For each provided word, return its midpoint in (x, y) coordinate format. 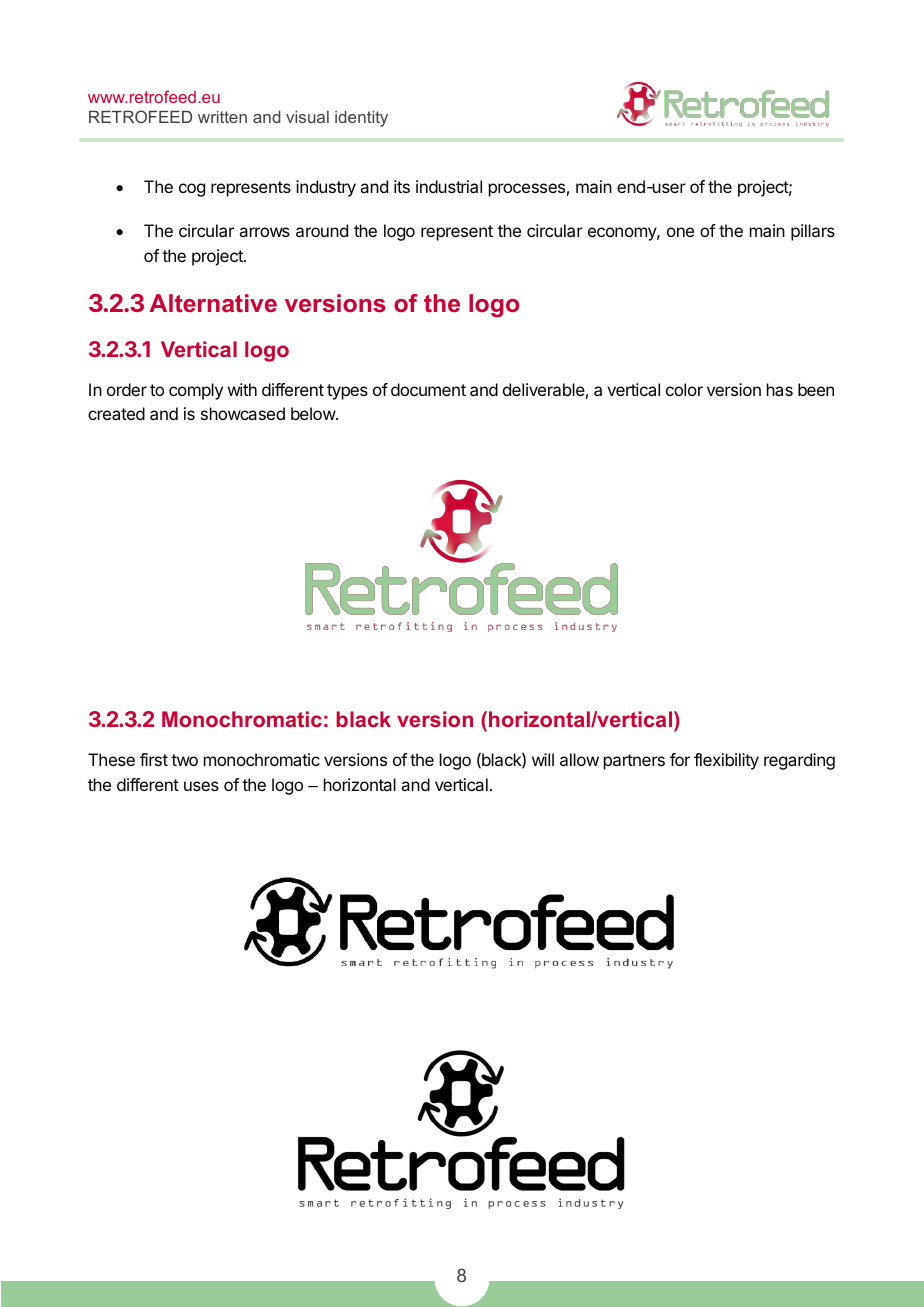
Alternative (213, 303)
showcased (243, 413)
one (680, 232)
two (184, 760)
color (684, 389)
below (314, 413)
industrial (449, 186)
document (428, 389)
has (780, 389)
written (222, 117)
